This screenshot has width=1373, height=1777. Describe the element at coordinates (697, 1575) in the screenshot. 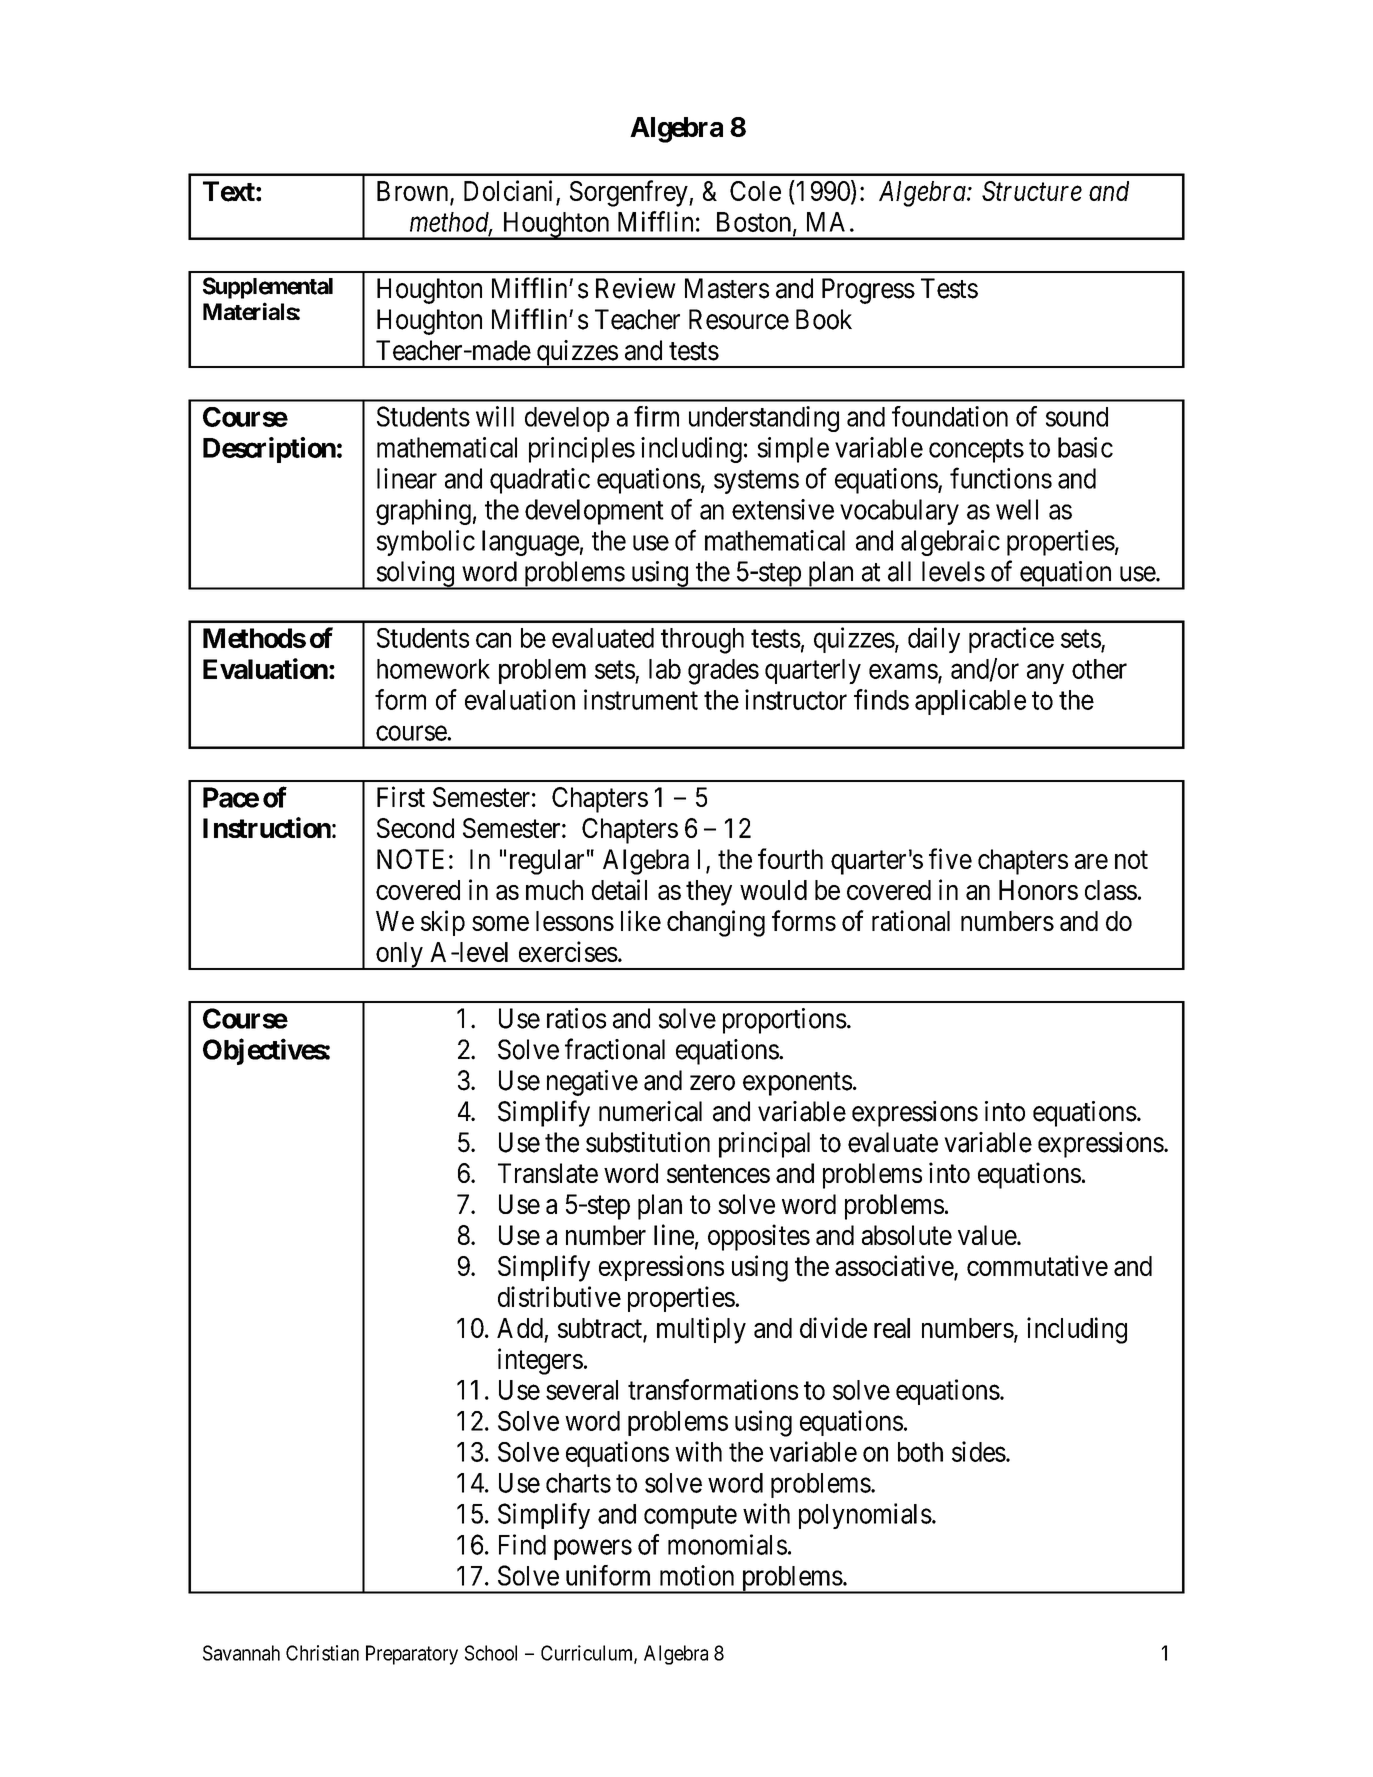

I see `motion` at that location.
